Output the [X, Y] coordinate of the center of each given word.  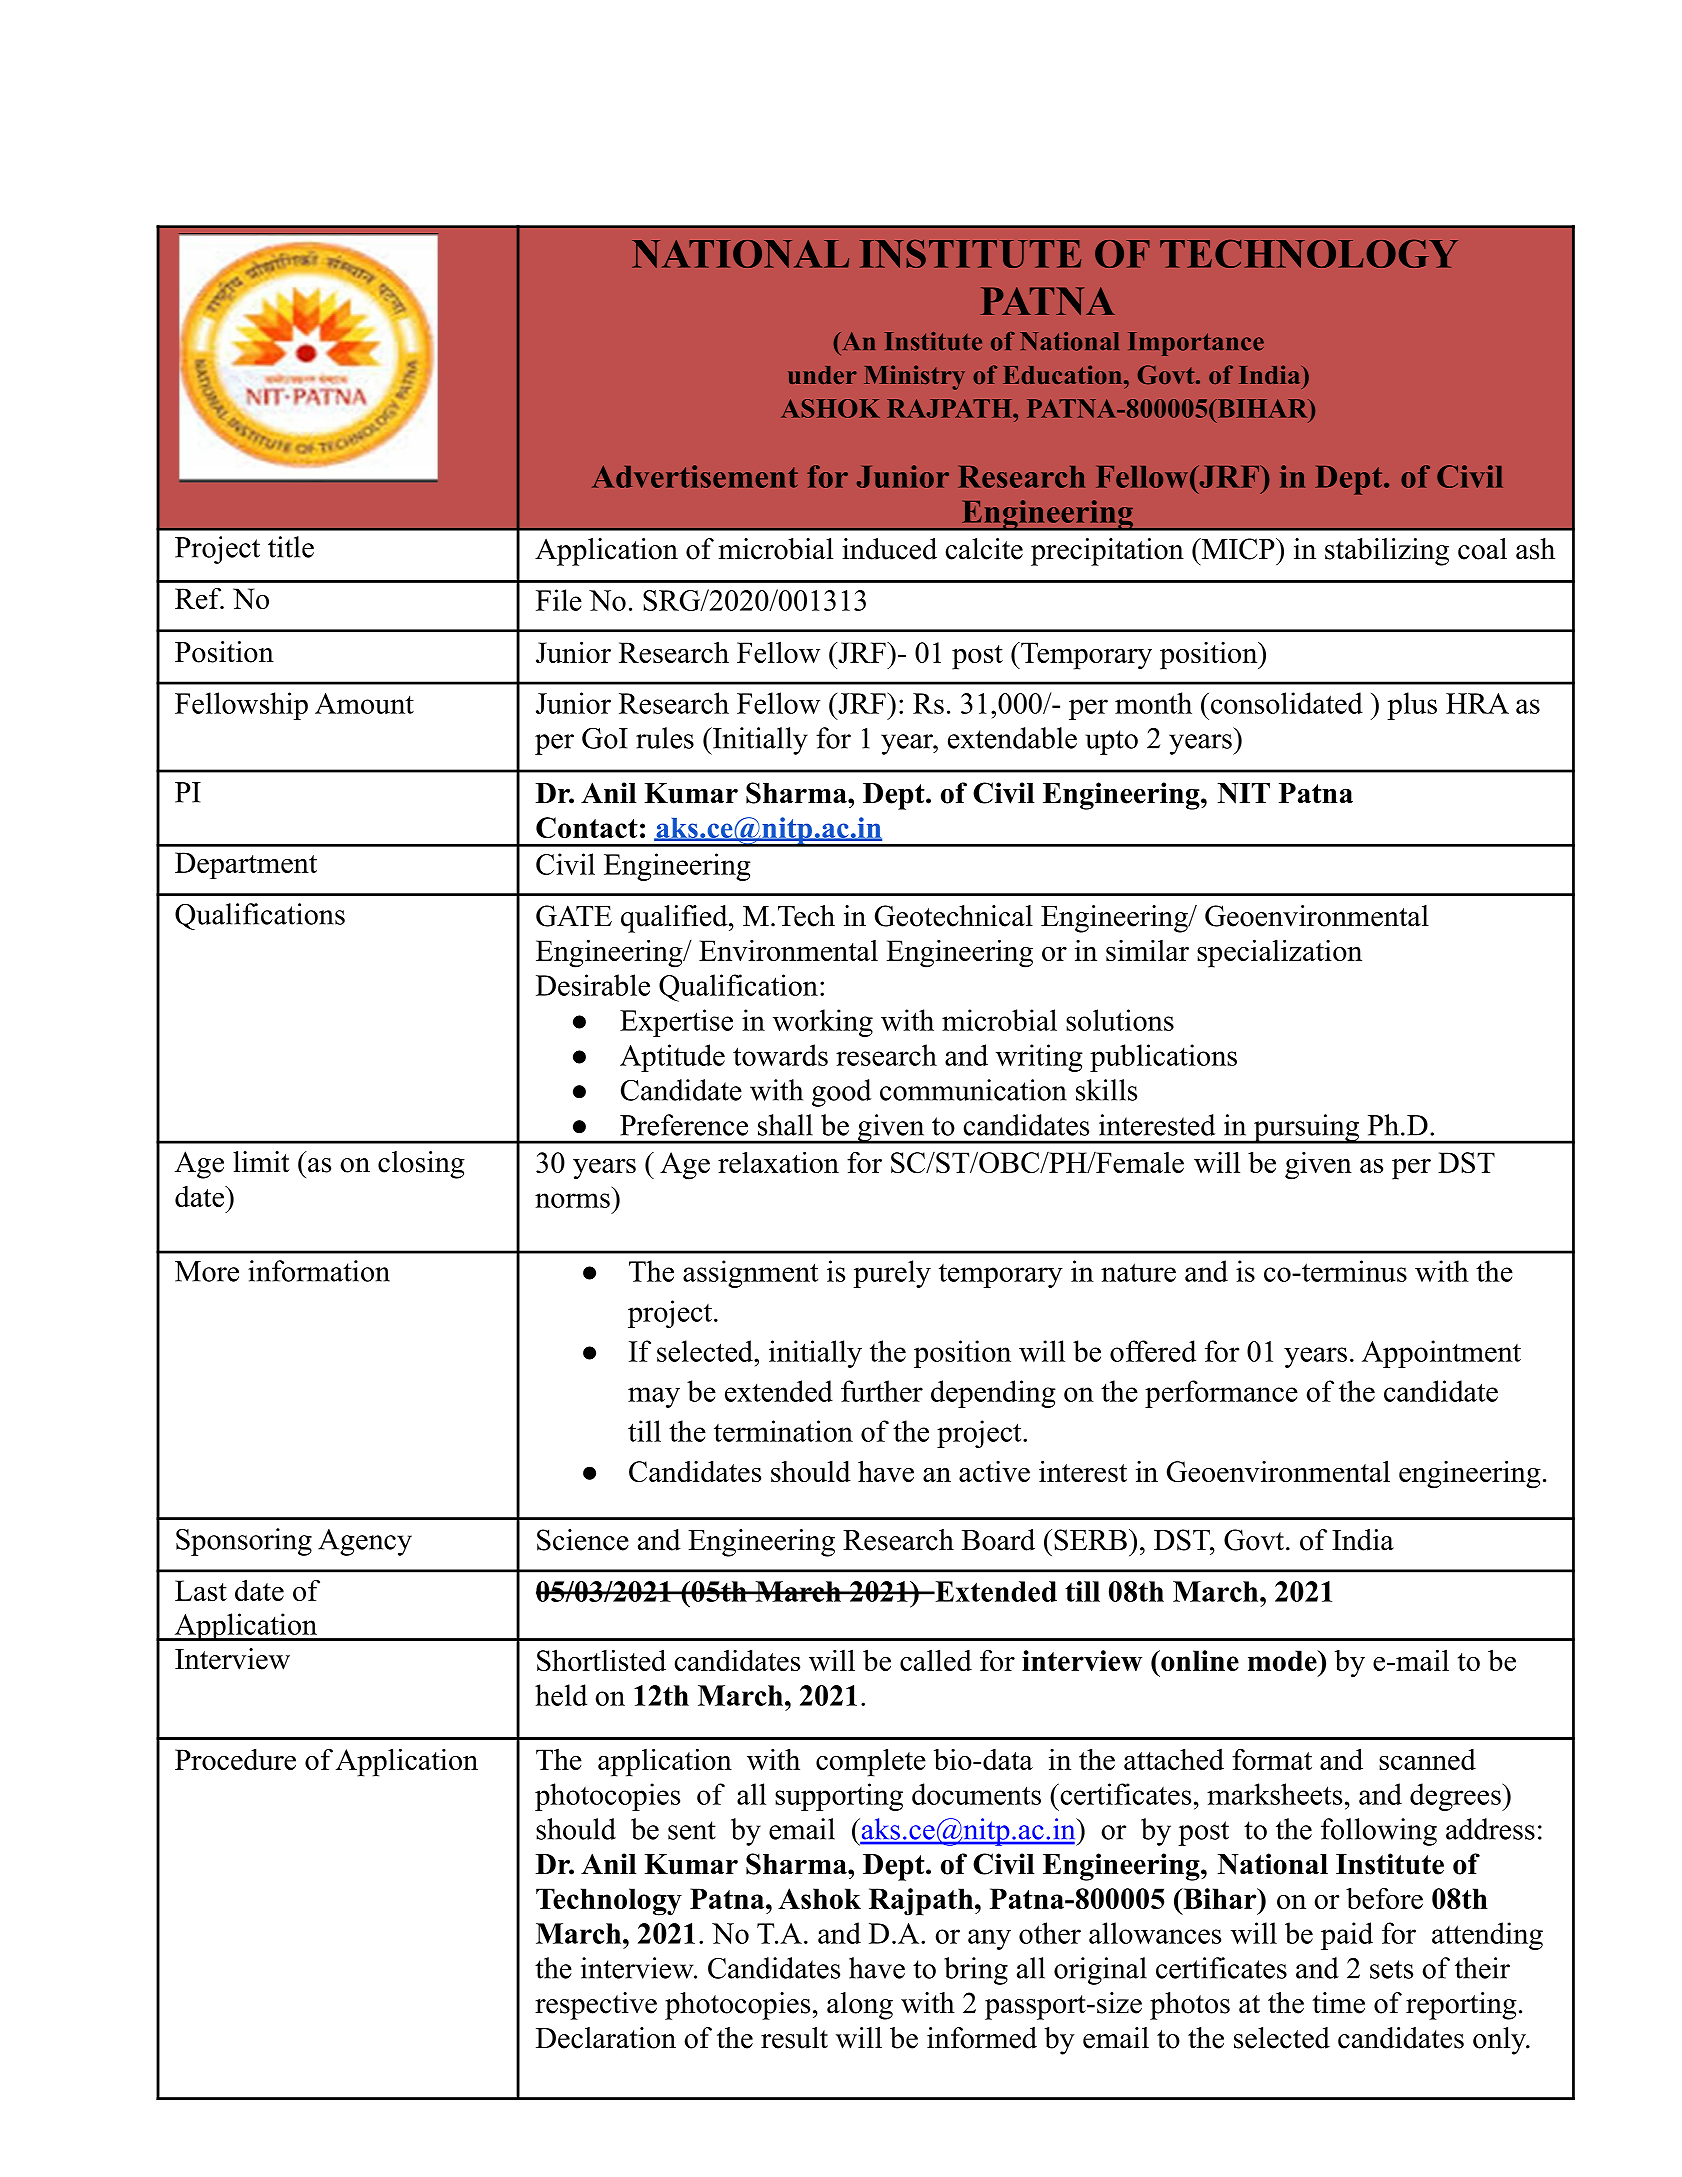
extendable [1012, 738]
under [822, 375]
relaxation [778, 1162]
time [1338, 2003]
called [936, 1660]
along [860, 2006]
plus [1412, 706]
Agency [365, 1542]
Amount [364, 703]
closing [421, 1165]
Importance [1196, 344]
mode [1283, 1660]
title [291, 547]
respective [596, 2006]
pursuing [1306, 1129]
